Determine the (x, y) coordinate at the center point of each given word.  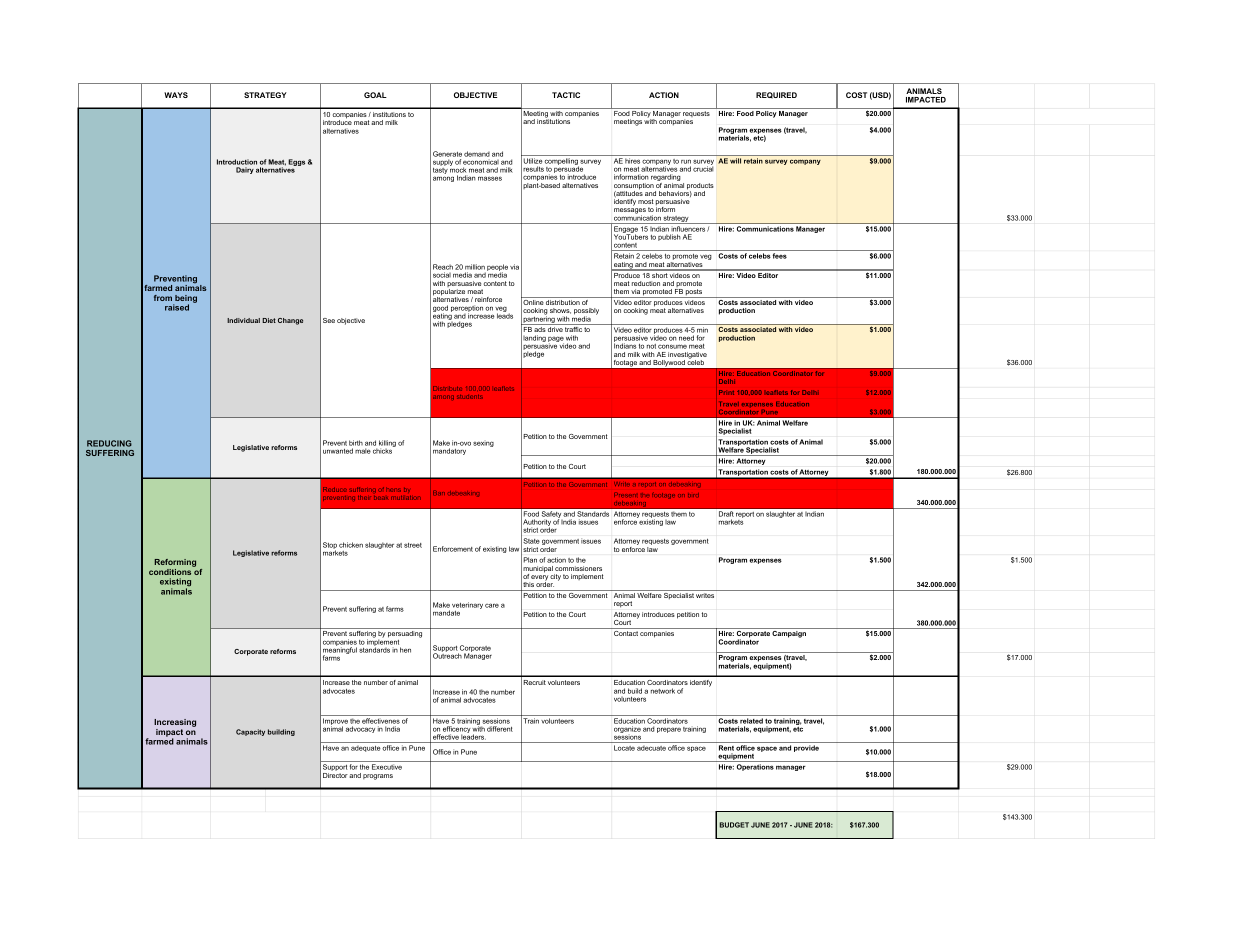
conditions (171, 570)
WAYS (176, 95)
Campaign (789, 634)
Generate (447, 154)
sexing (483, 443)
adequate (366, 749)
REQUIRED (776, 95)
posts (694, 293)
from (163, 298)
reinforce (488, 299)
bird (693, 495)
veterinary (467, 605)
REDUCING (109, 443)
